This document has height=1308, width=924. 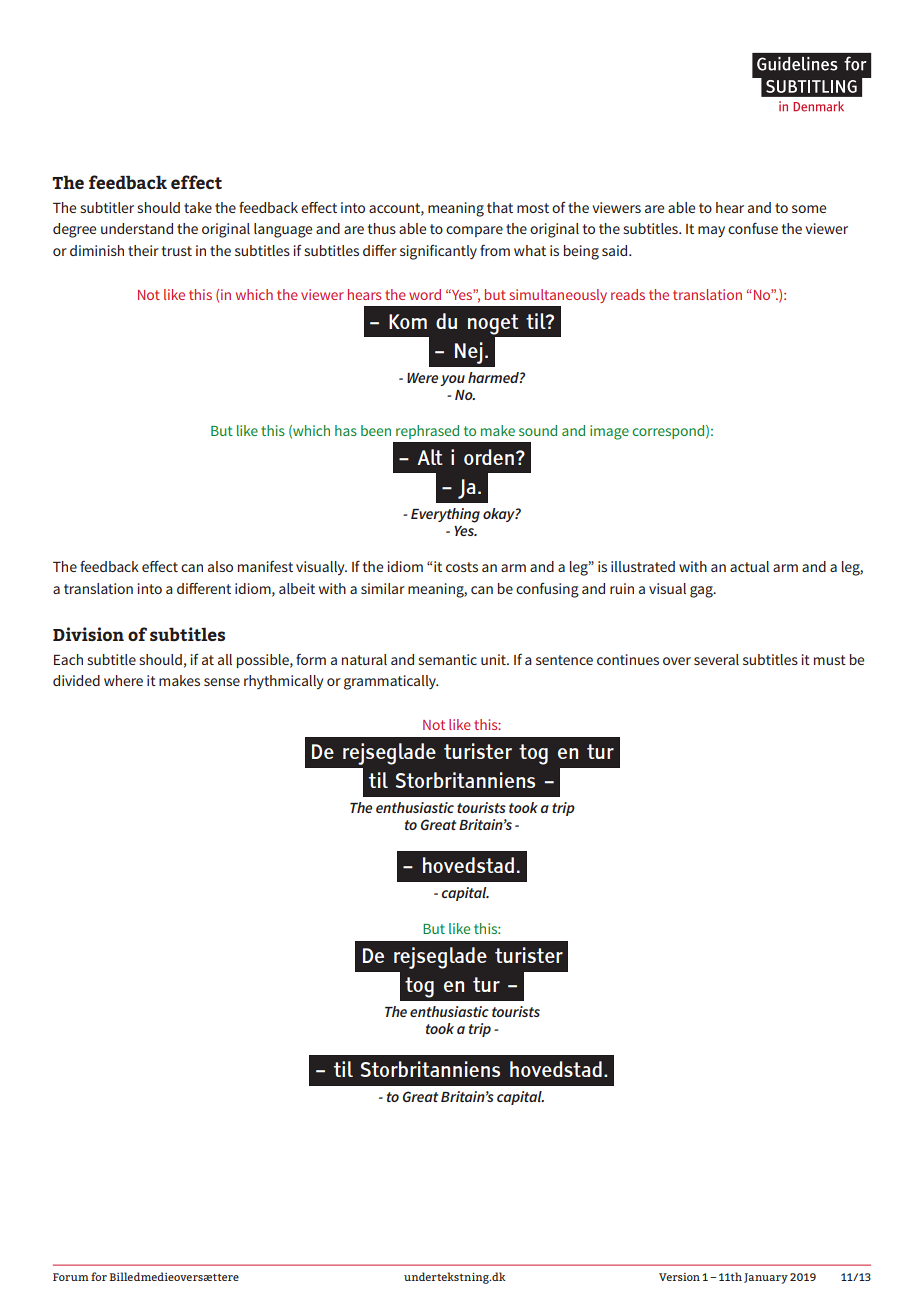 What do you see at coordinates (143, 250) in the document?
I see `their` at bounding box center [143, 250].
